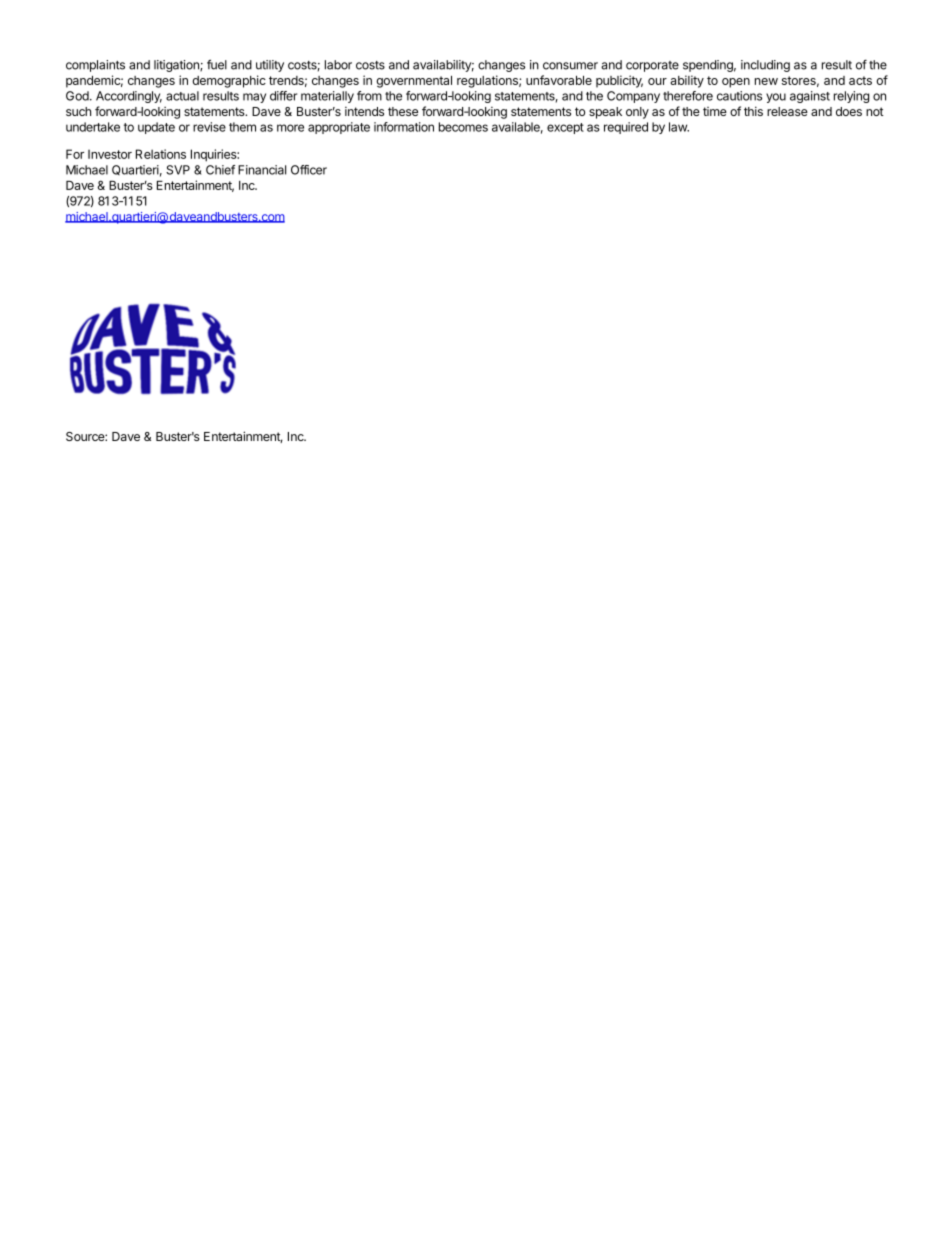 This screenshot has width=952, height=1233. What do you see at coordinates (78, 111) in the screenshot?
I see `such` at bounding box center [78, 111].
